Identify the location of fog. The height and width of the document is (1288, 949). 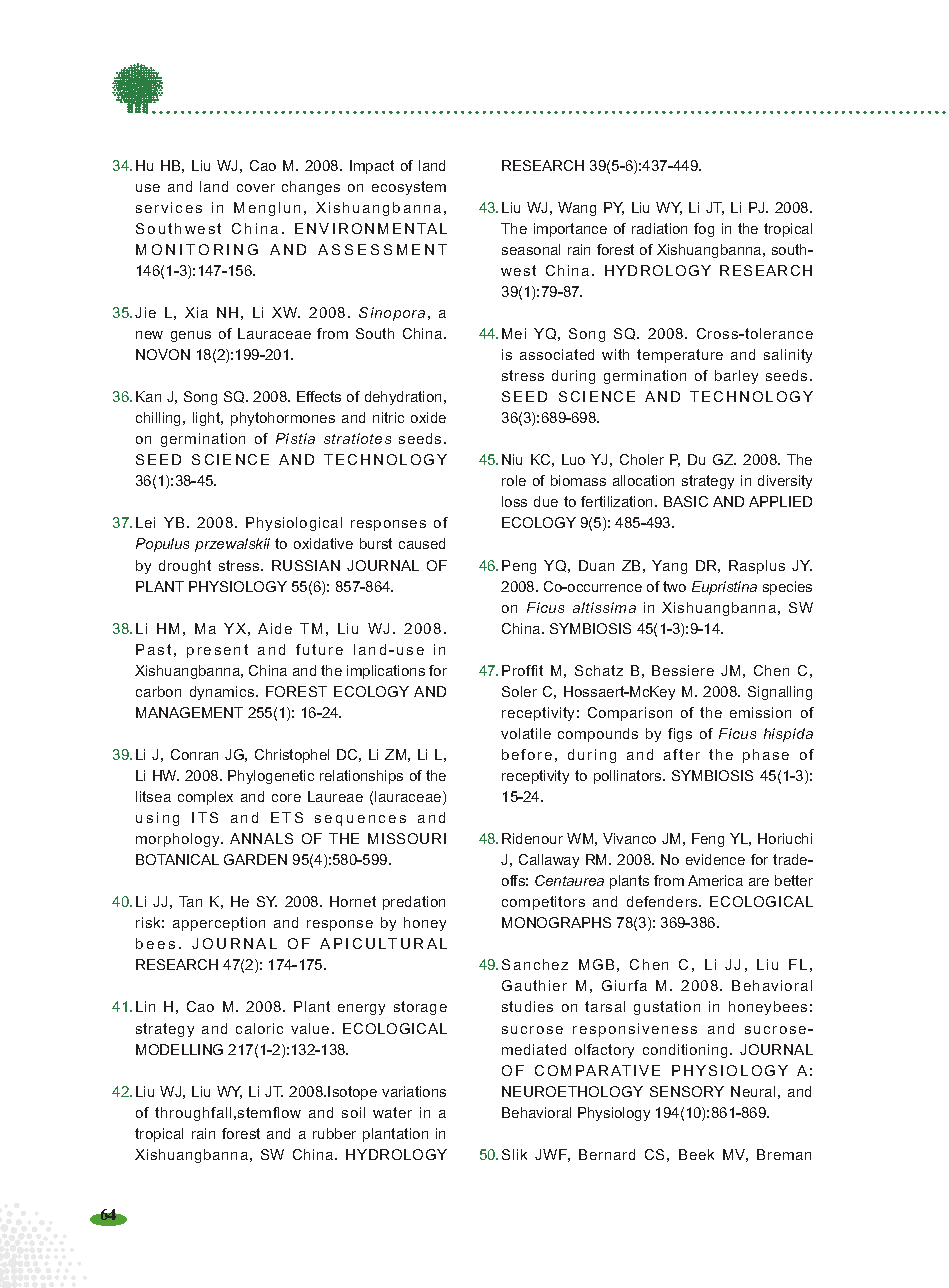
(704, 230).
